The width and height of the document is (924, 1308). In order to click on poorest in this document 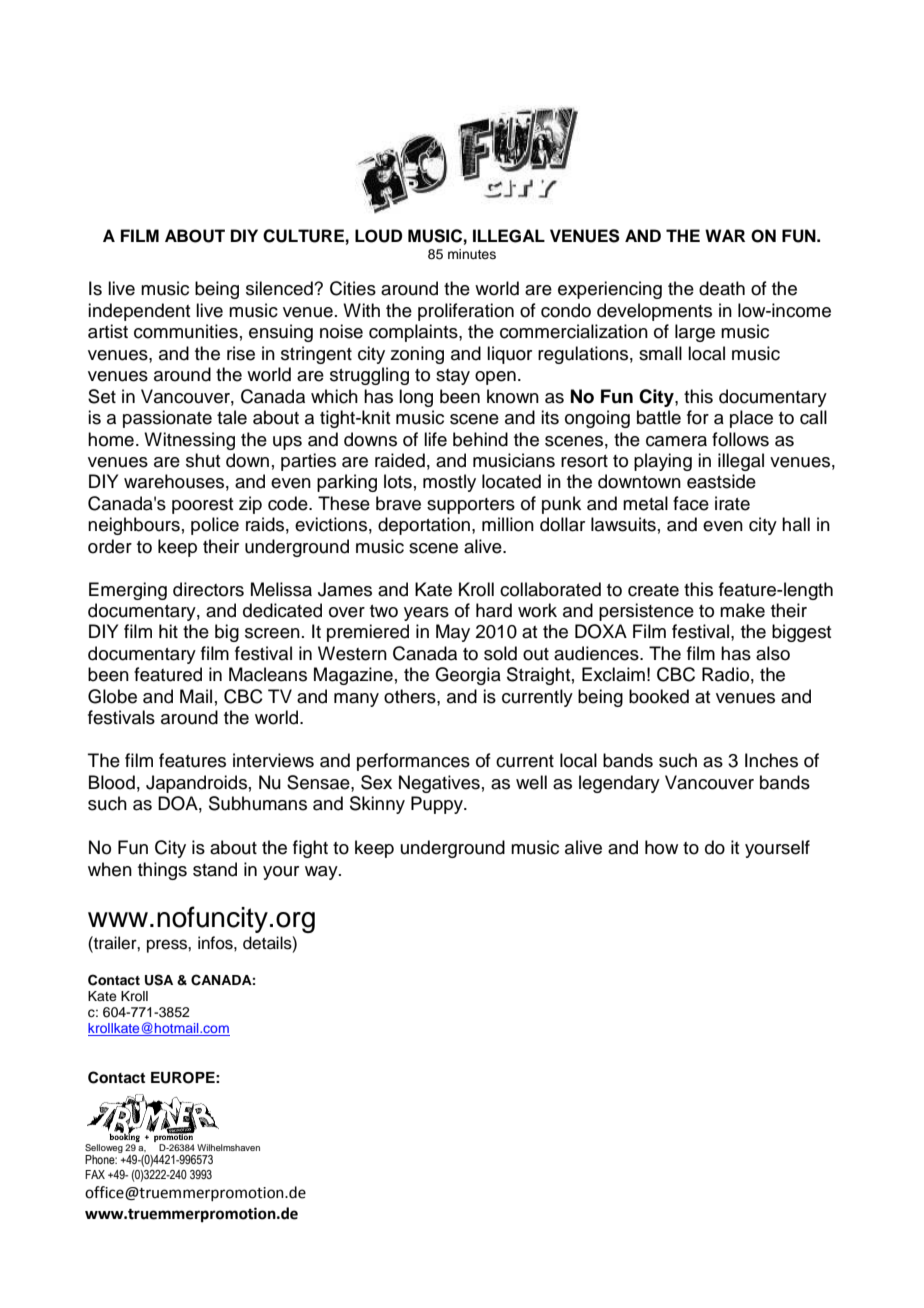, I will do `click(202, 506)`.
